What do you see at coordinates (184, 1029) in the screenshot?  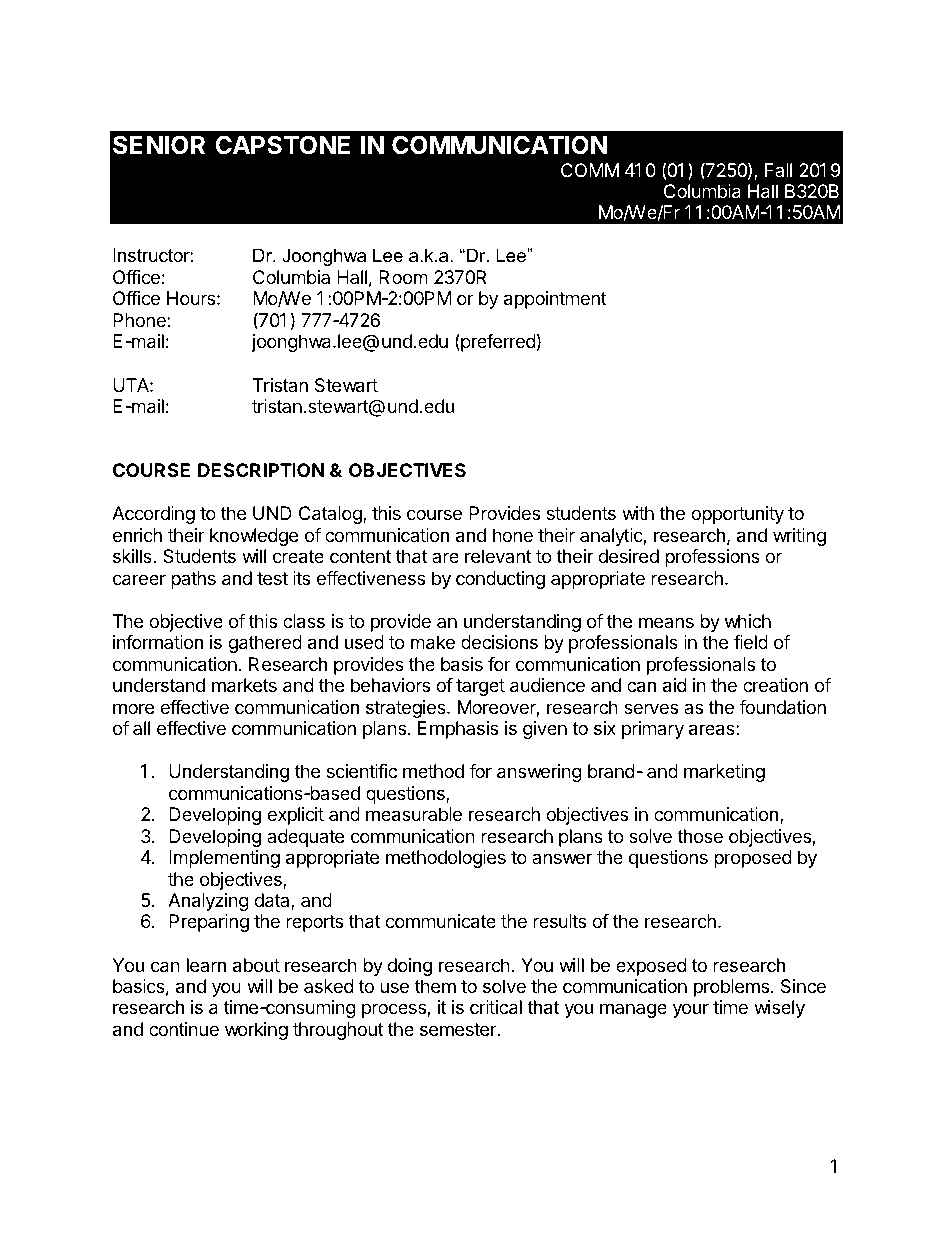 I see `continue` at bounding box center [184, 1029].
